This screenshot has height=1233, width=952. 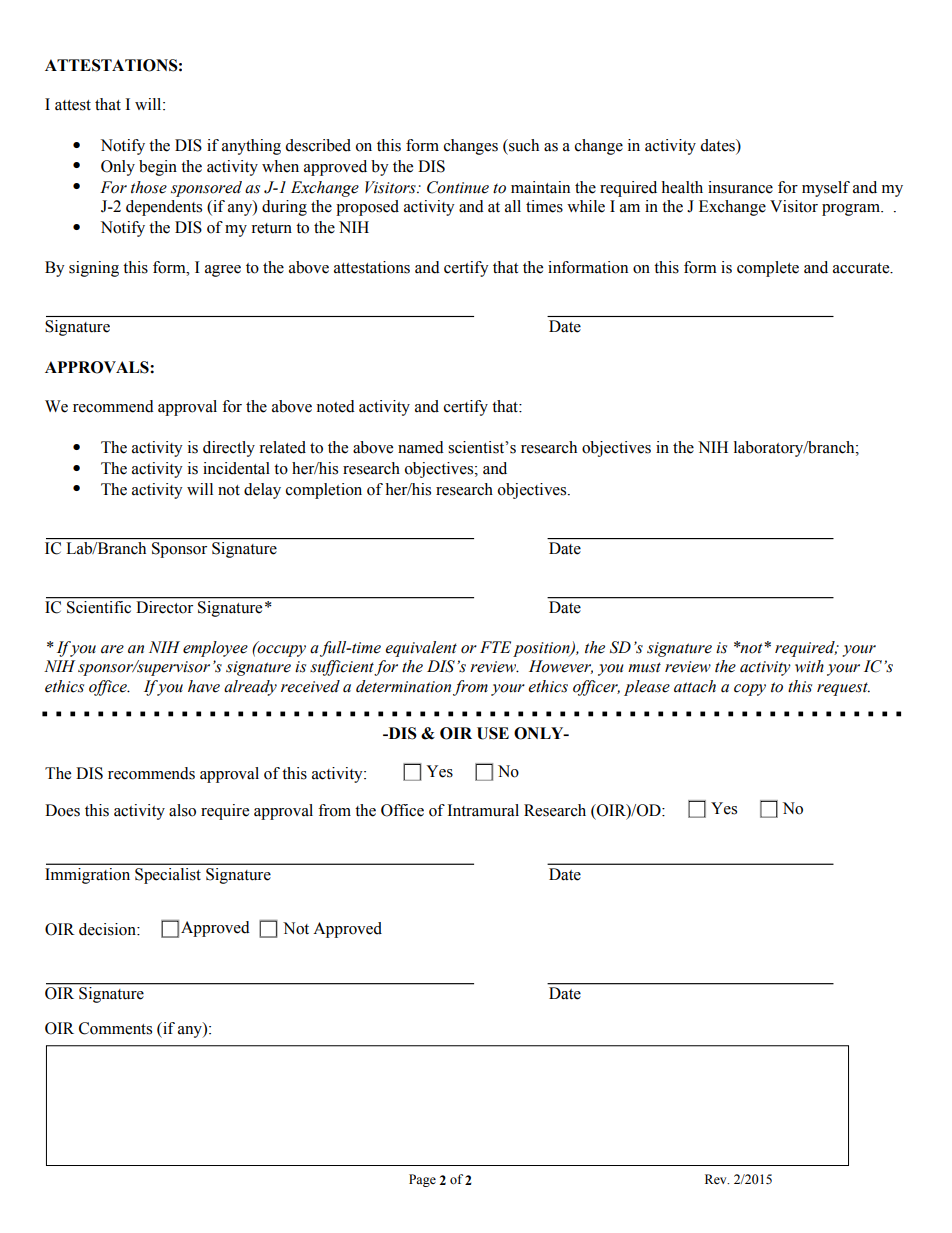 I want to click on insurance, so click(x=740, y=187).
